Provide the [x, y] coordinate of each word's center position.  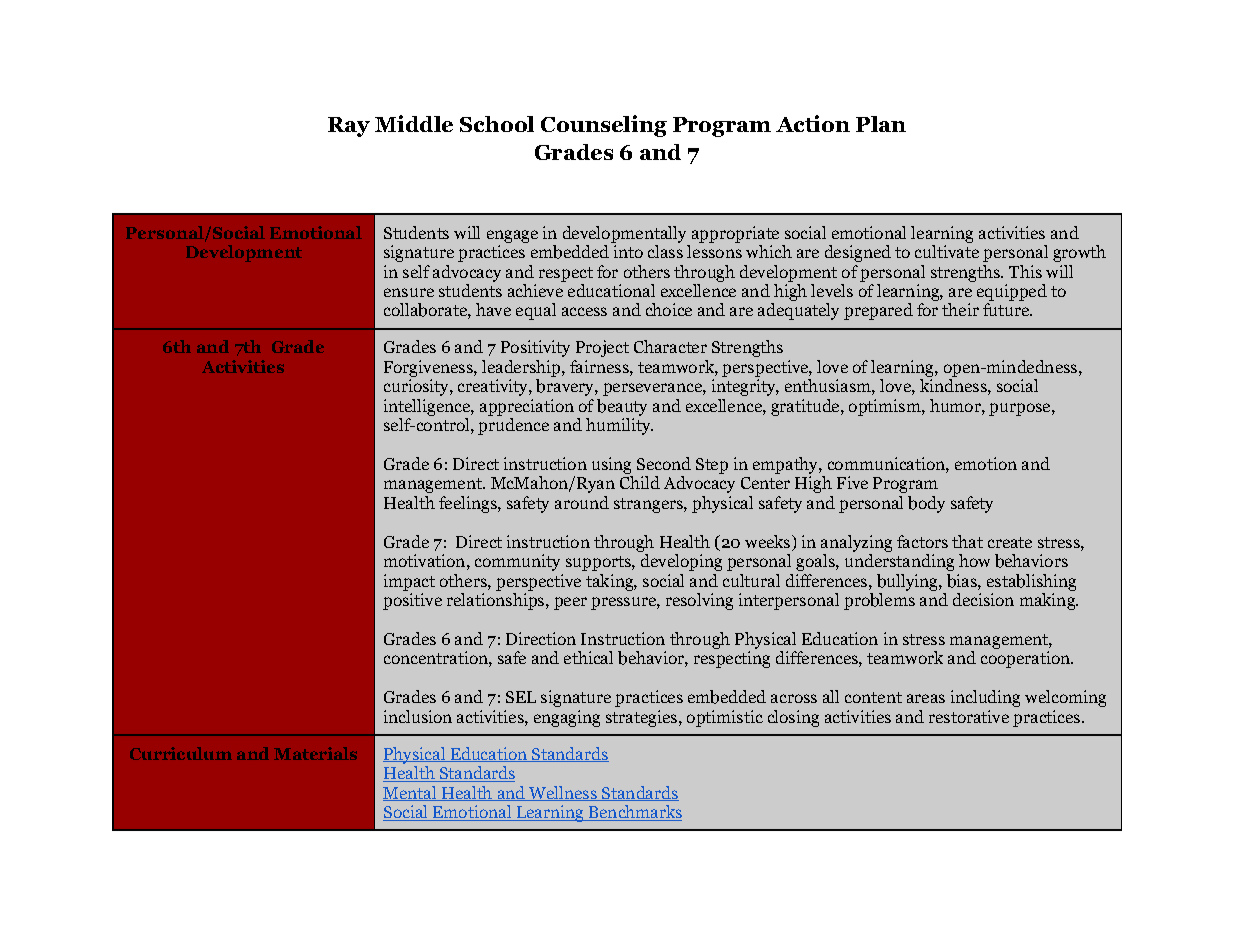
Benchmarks [634, 813]
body [926, 504]
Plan [881, 124]
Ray [349, 127]
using [611, 465]
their [960, 309]
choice [669, 309]
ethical [588, 657]
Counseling [604, 126]
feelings [469, 504]
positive [412, 601]
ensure [409, 292]
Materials [315, 753]
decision [983, 599]
